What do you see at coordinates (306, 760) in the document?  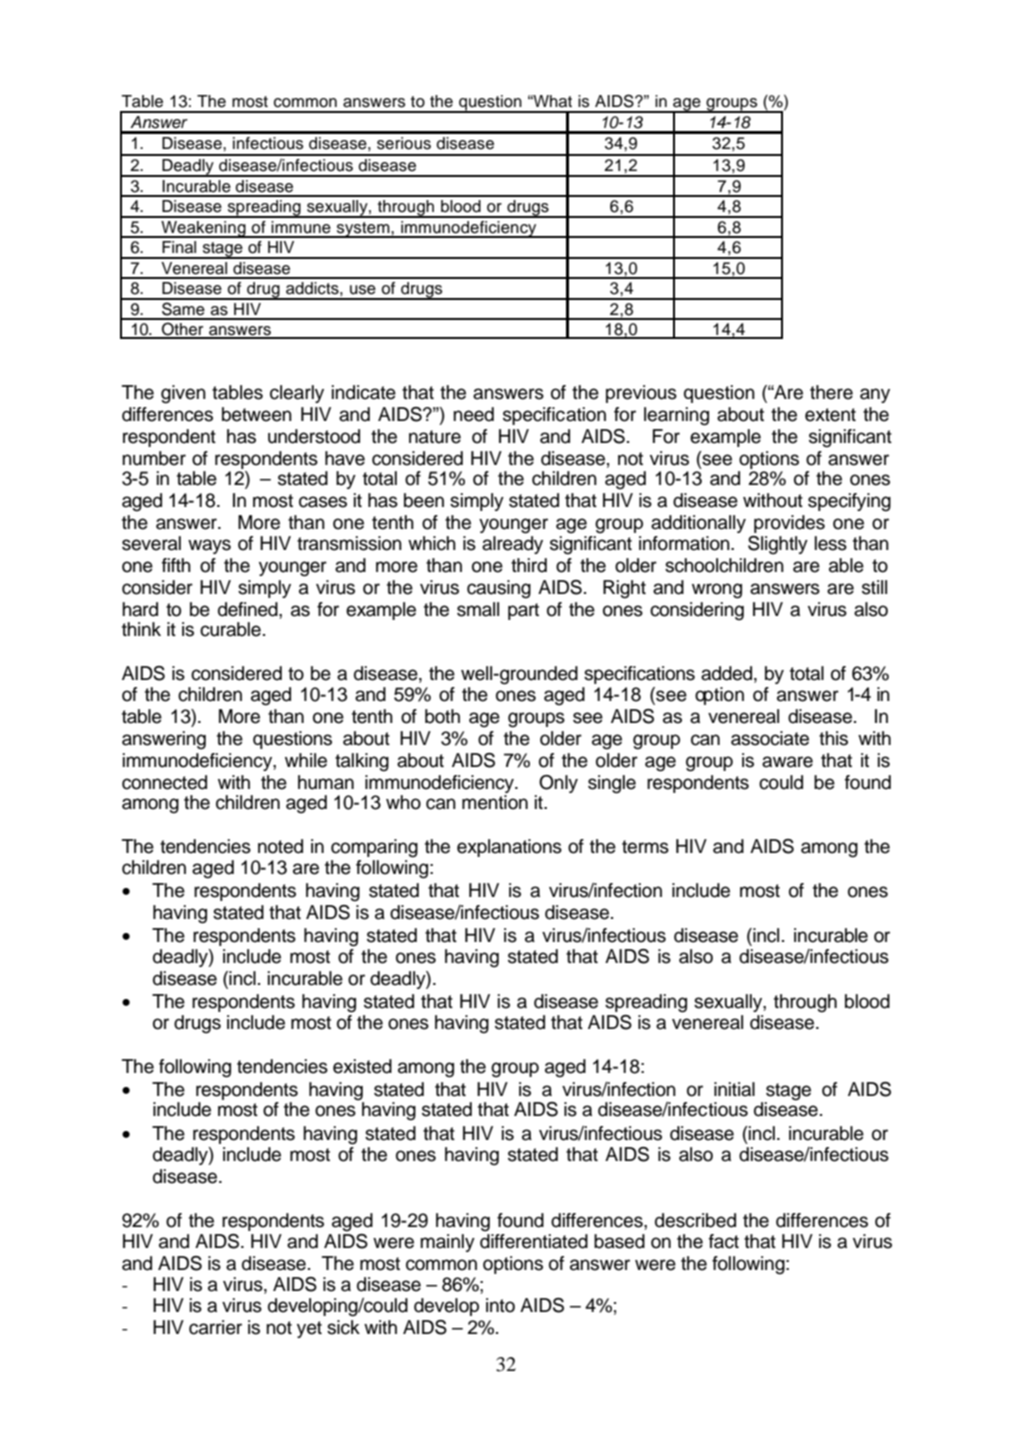 I see `while` at bounding box center [306, 760].
